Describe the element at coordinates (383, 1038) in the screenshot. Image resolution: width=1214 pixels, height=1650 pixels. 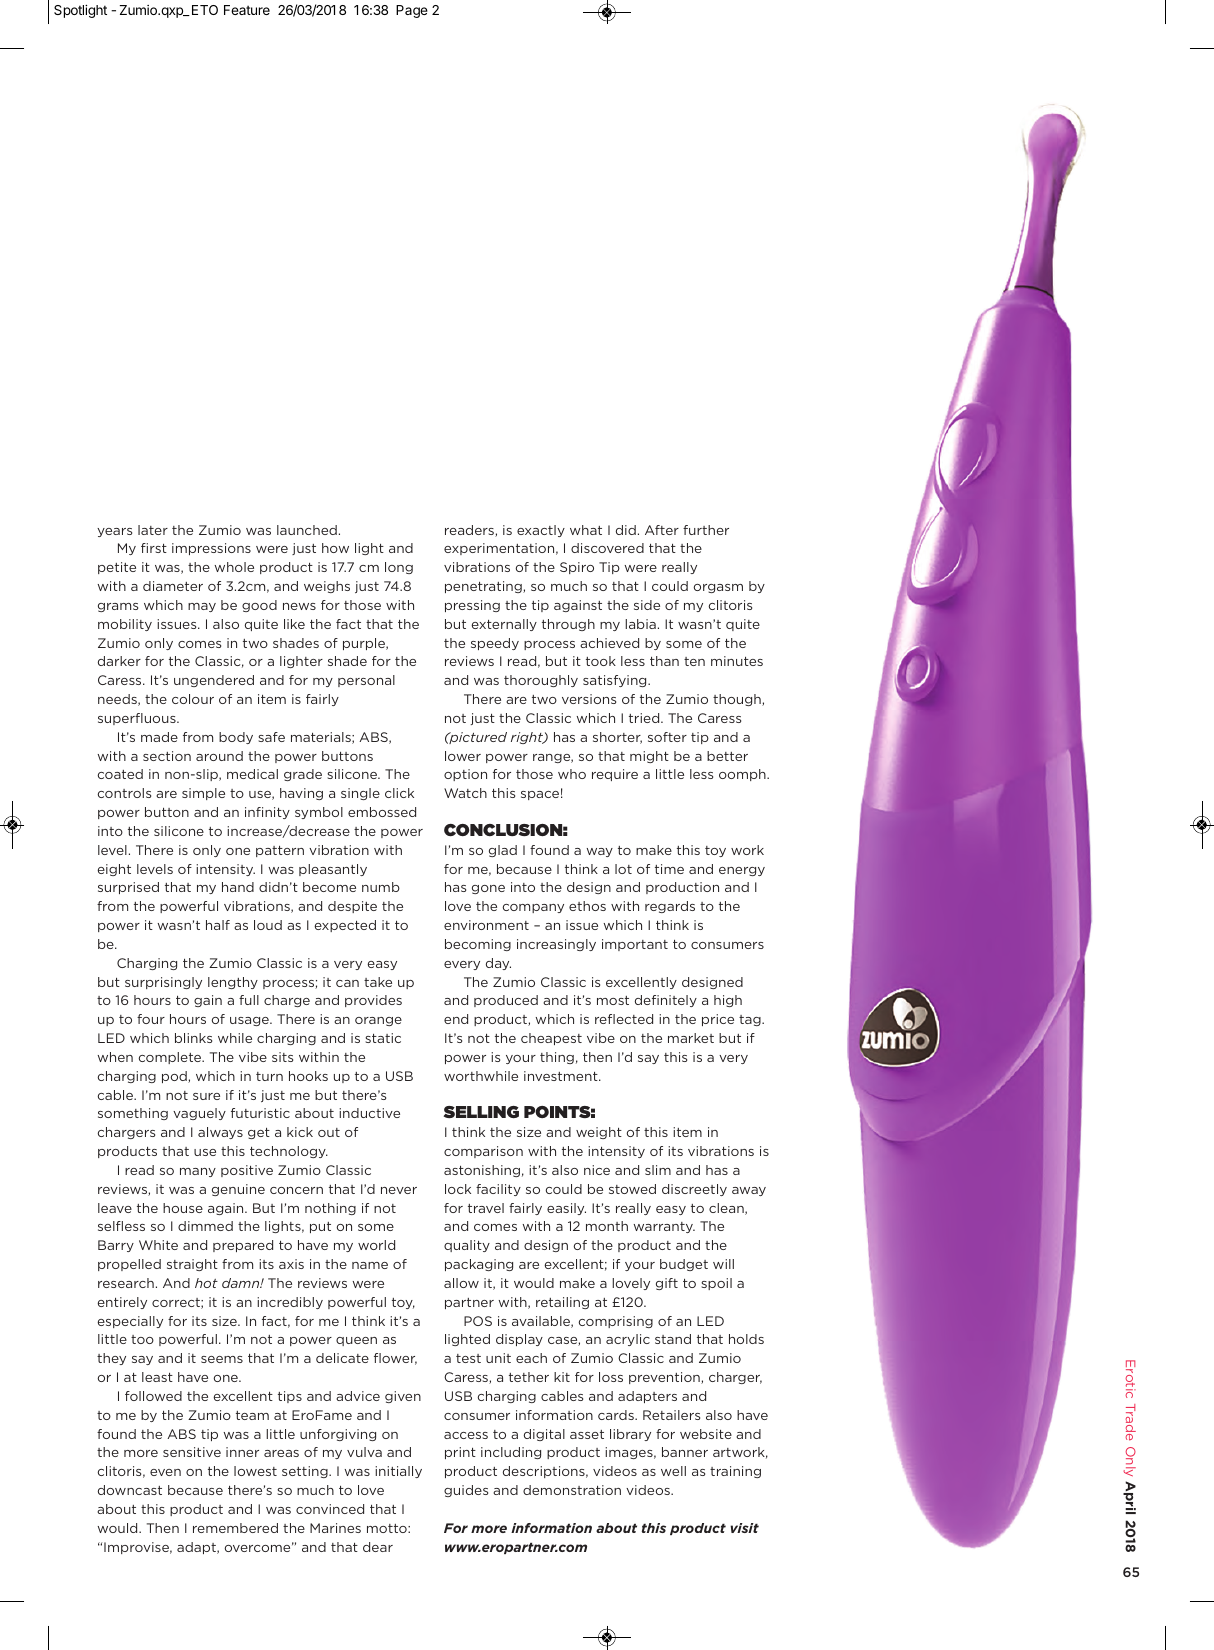
I see `static` at that location.
